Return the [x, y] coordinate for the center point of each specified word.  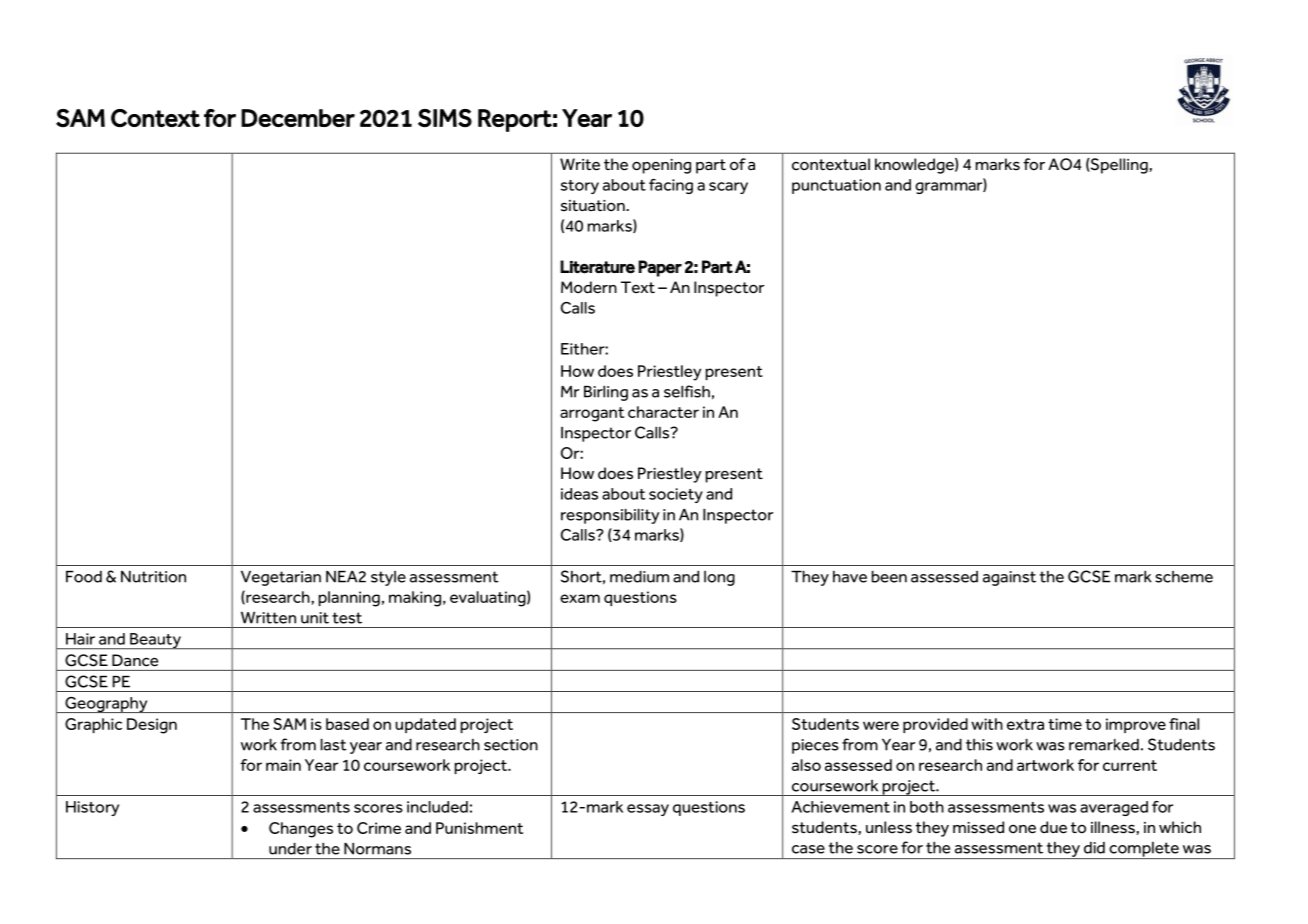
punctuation [836, 186]
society [676, 495]
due [1053, 827]
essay [648, 810]
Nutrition [153, 577]
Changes [301, 830]
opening [661, 166]
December [298, 118]
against [1009, 578]
